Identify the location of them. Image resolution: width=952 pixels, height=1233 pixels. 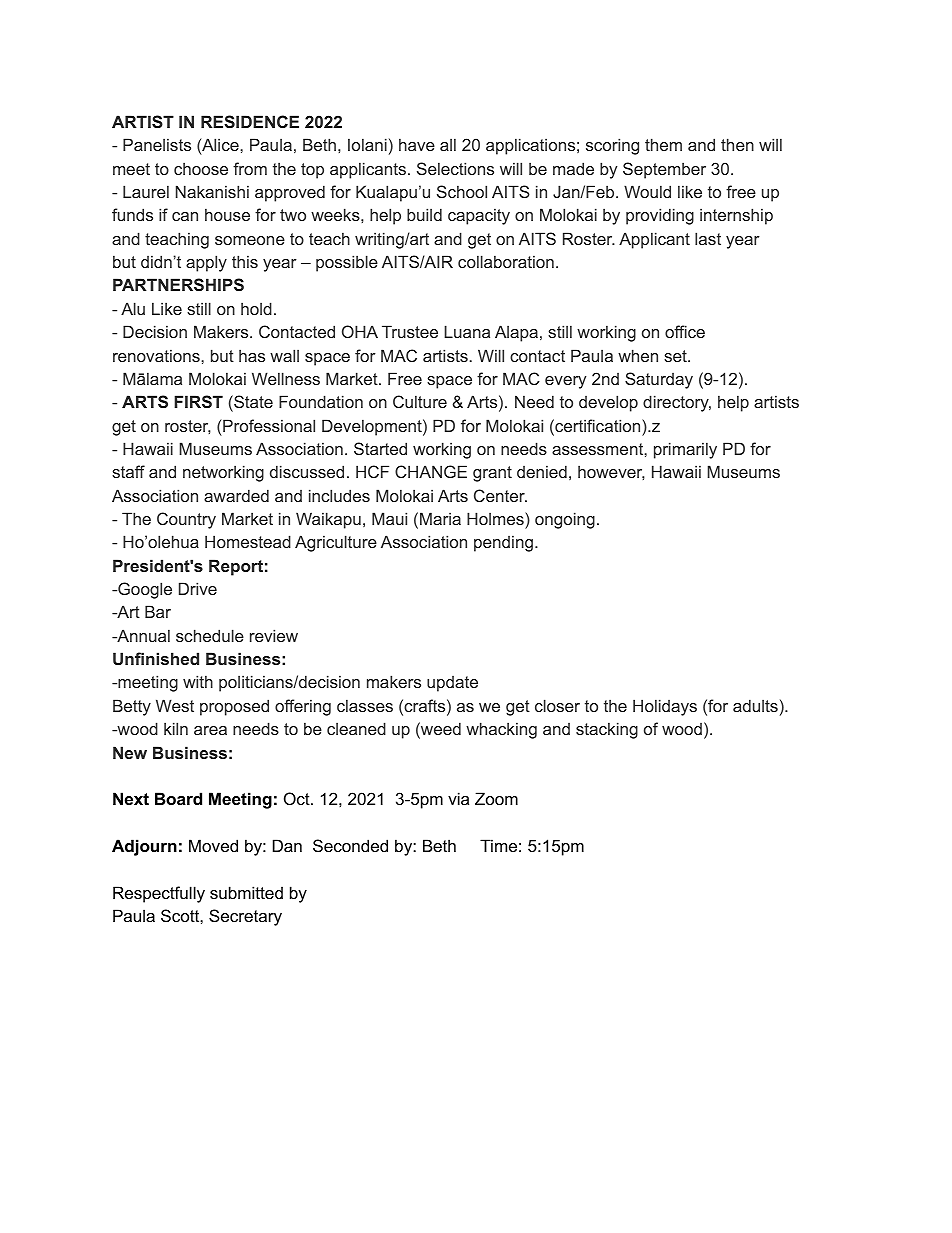
(663, 144).
